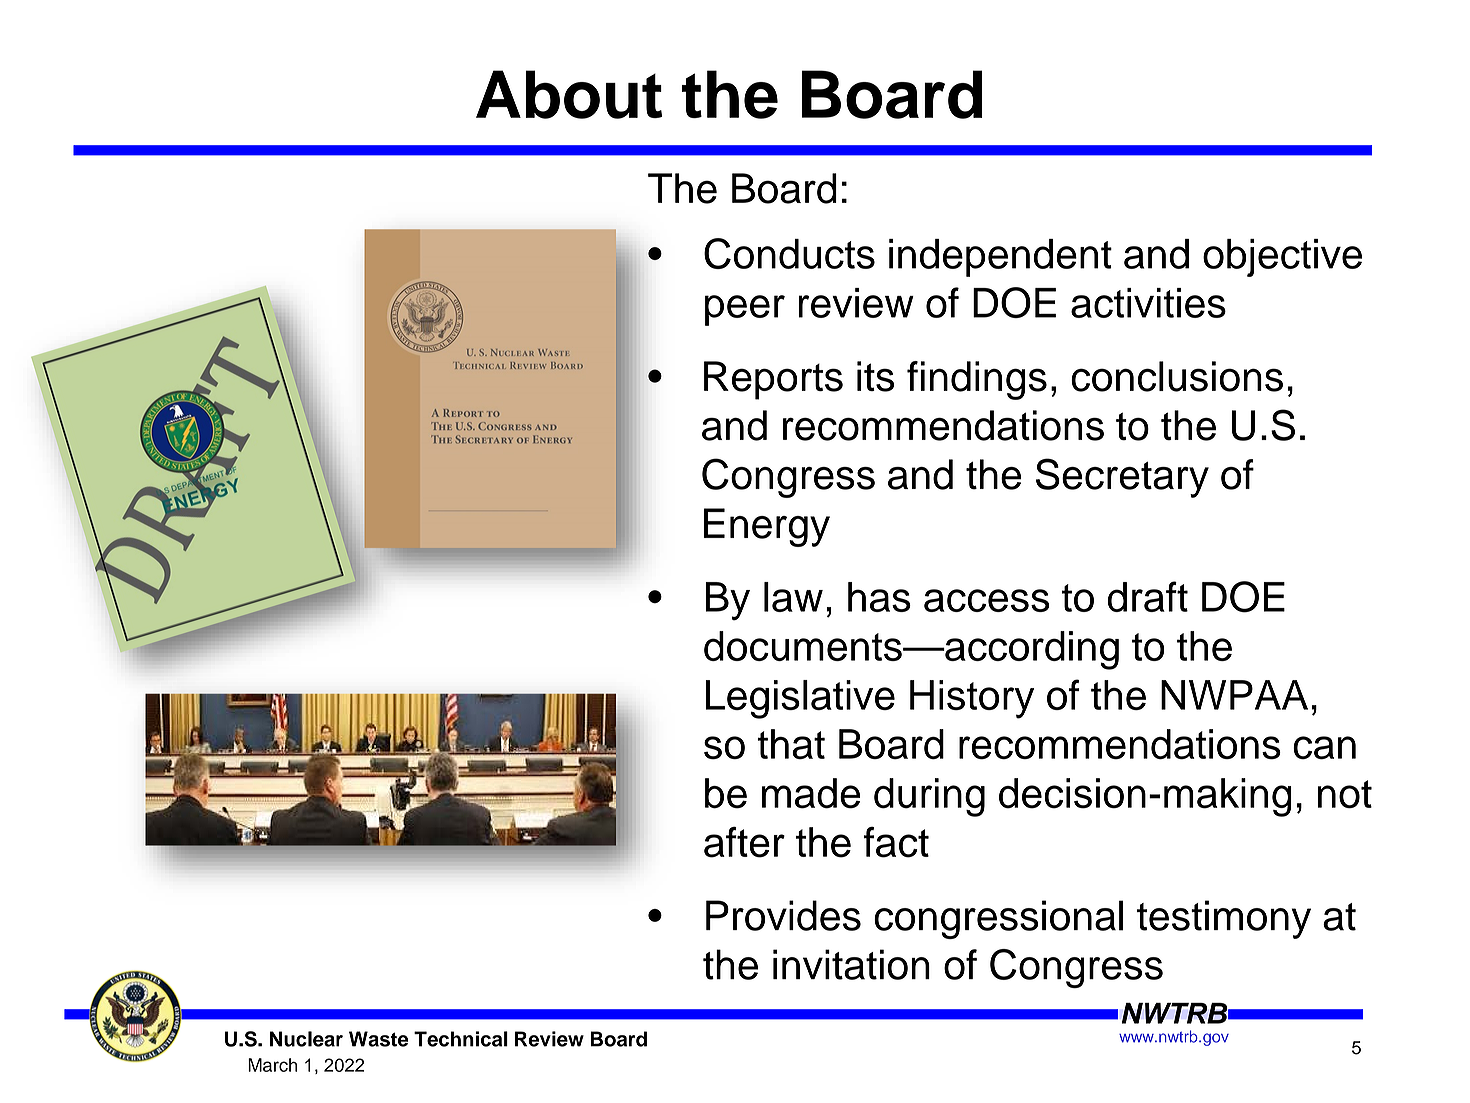  I want to click on law, so click(793, 597).
